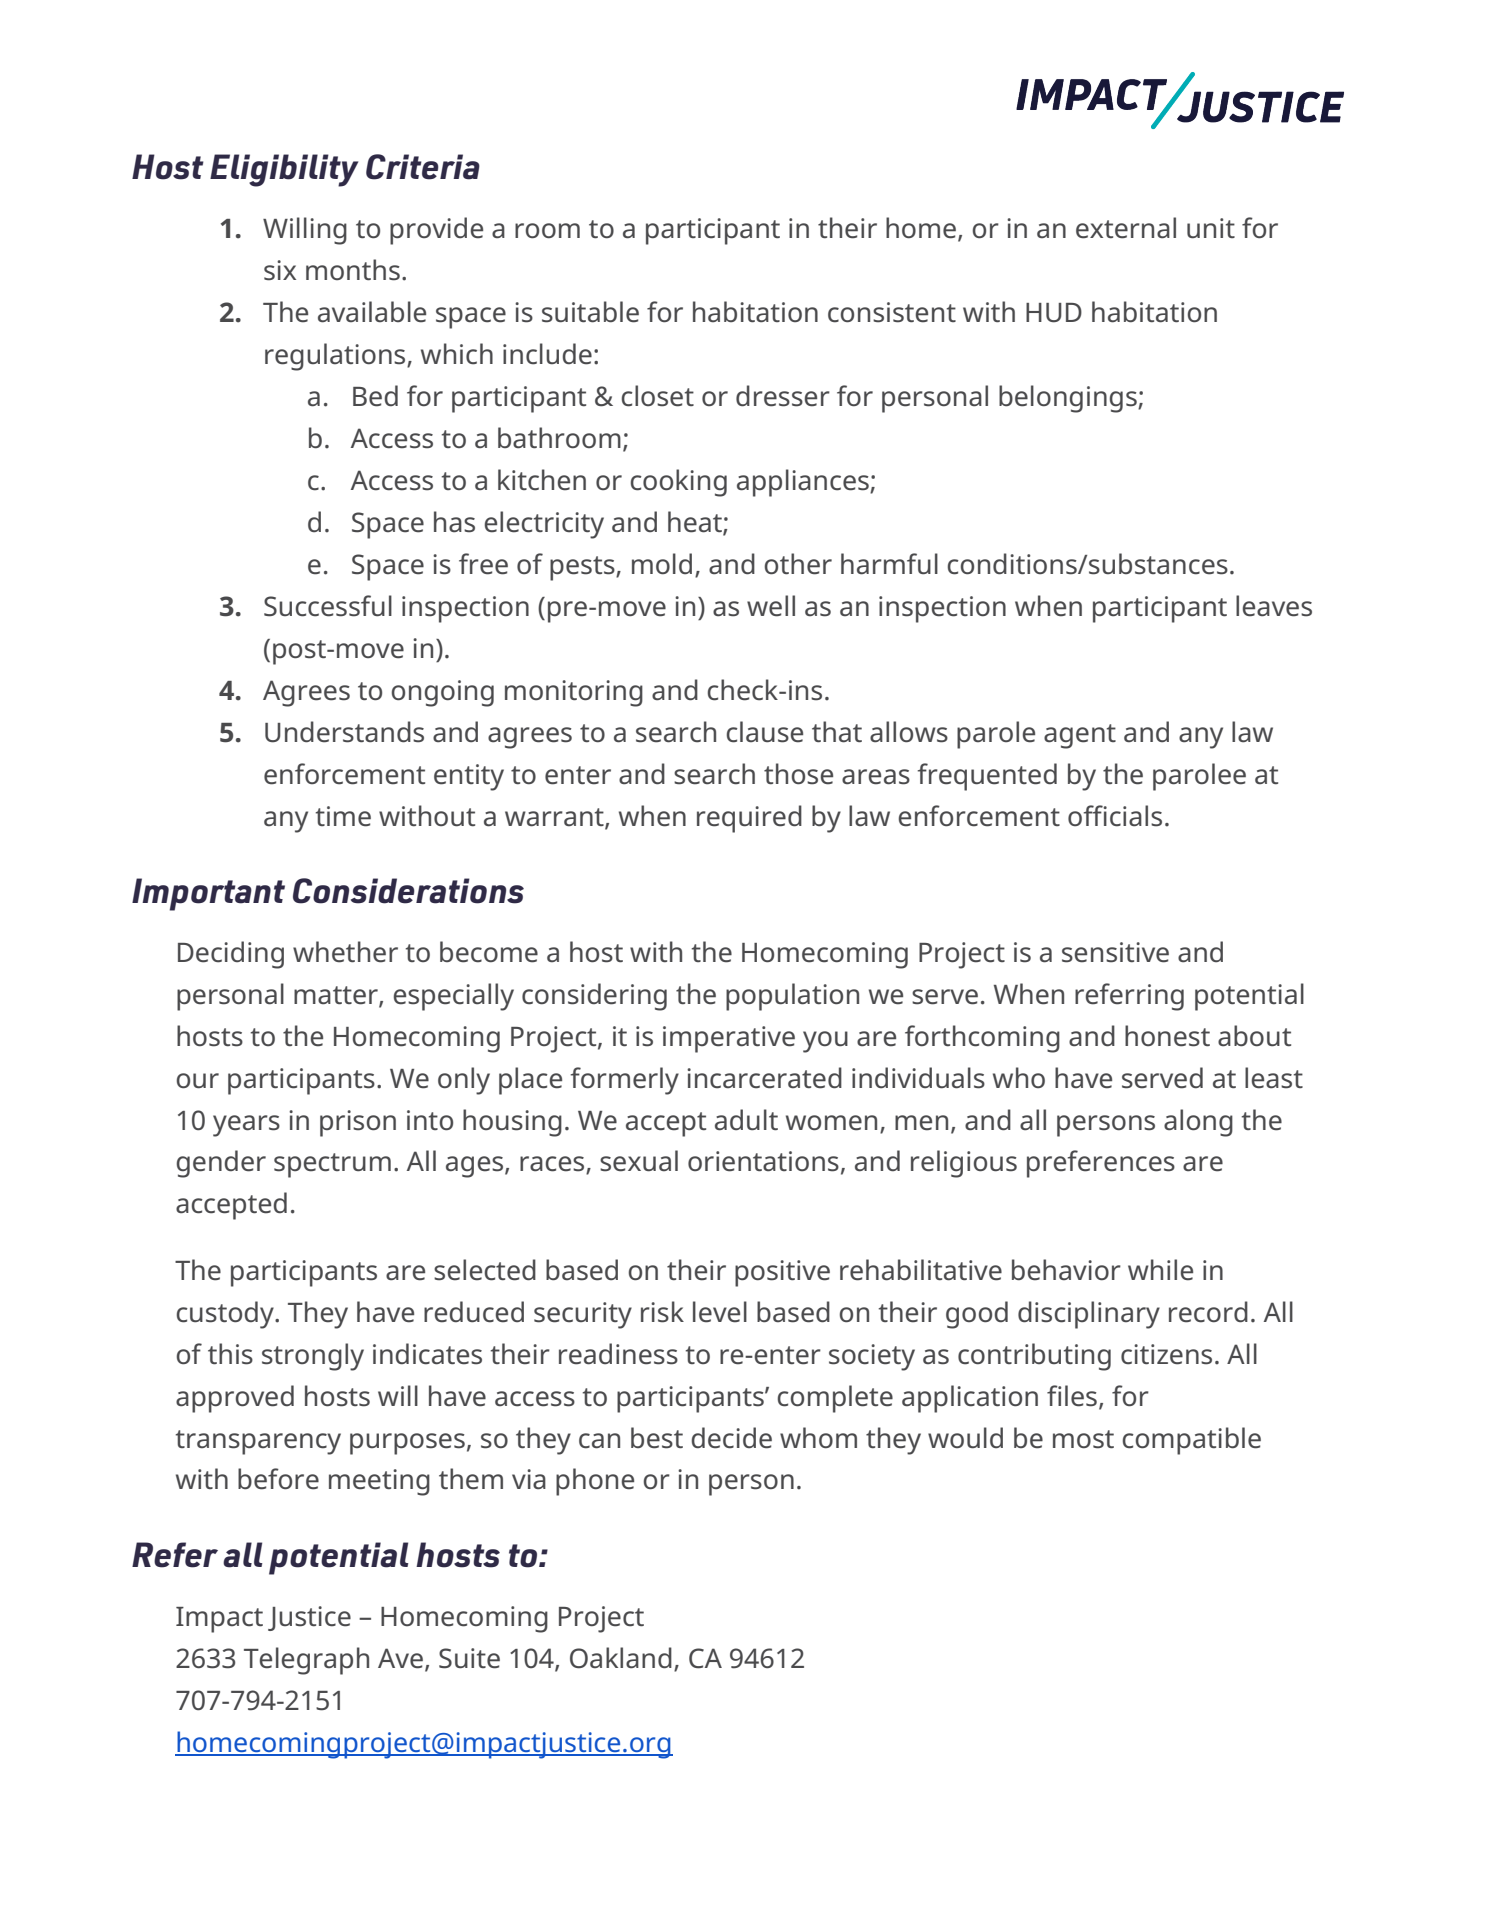  I want to click on suitable, so click(590, 312).
